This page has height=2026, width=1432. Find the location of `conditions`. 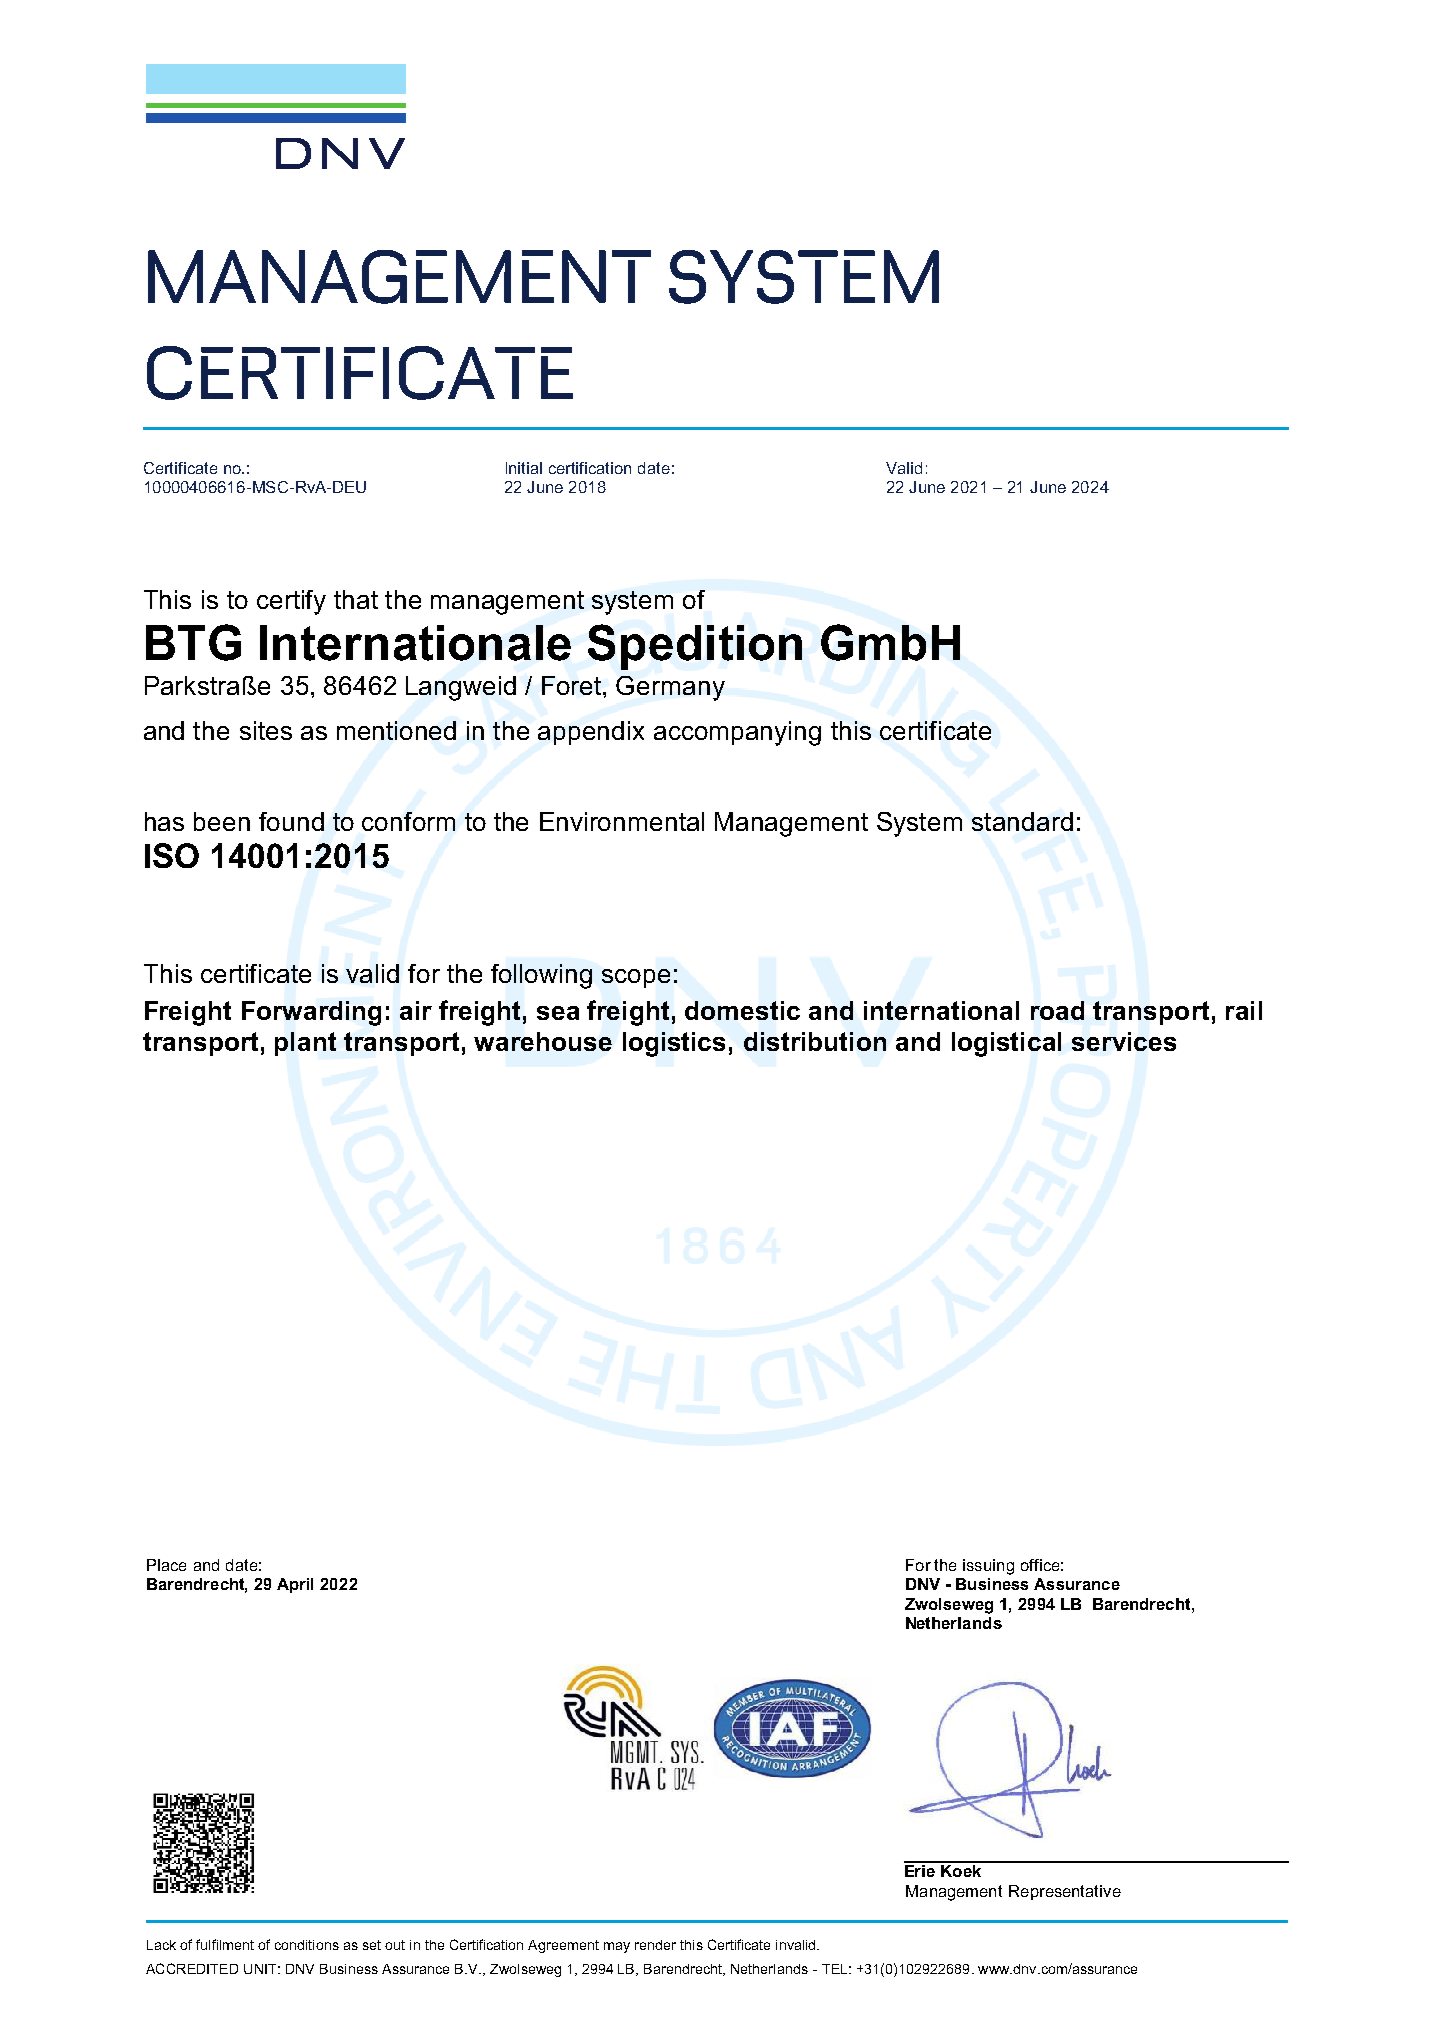

conditions is located at coordinates (307, 1945).
